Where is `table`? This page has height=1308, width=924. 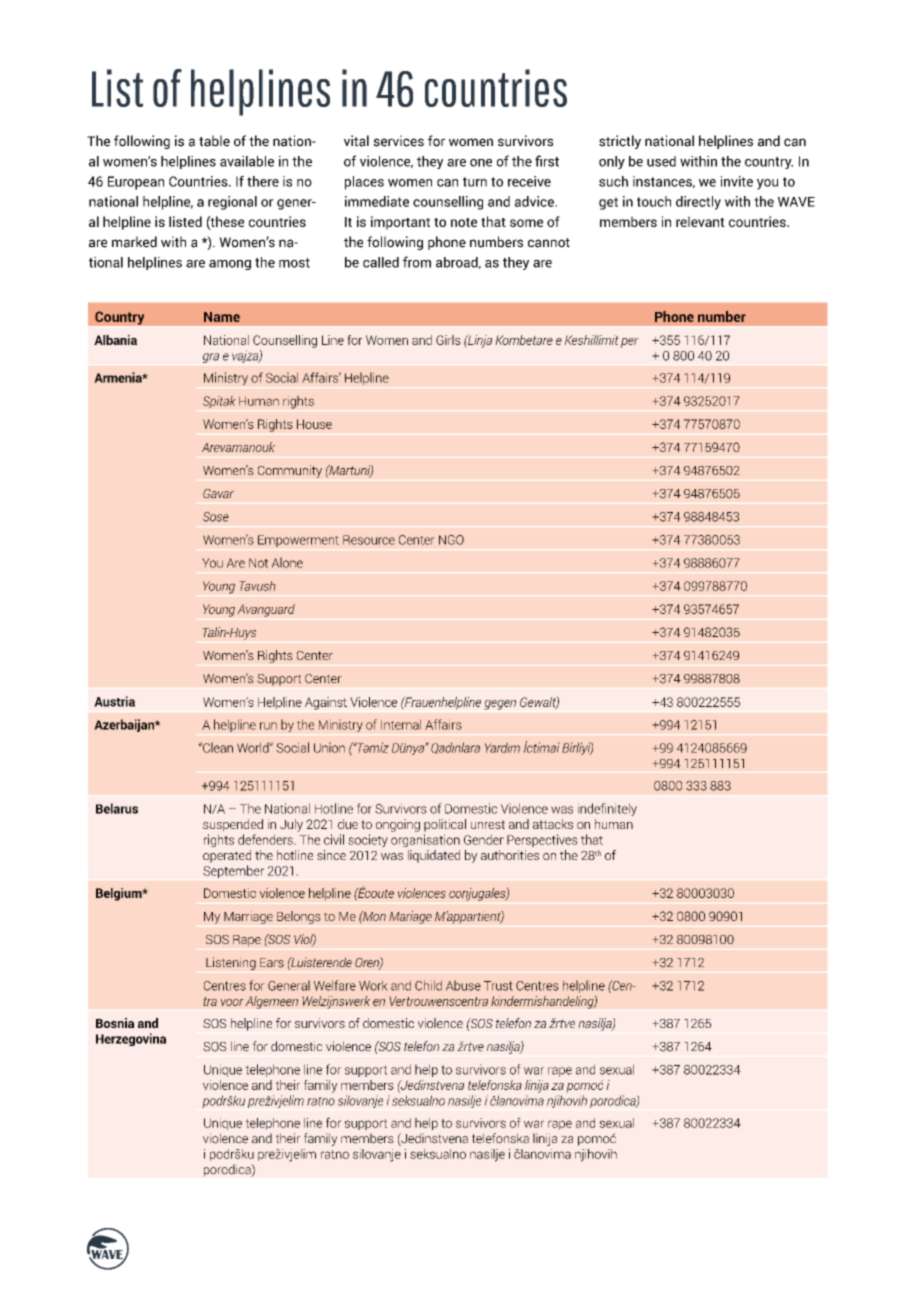
table is located at coordinates (214, 141).
